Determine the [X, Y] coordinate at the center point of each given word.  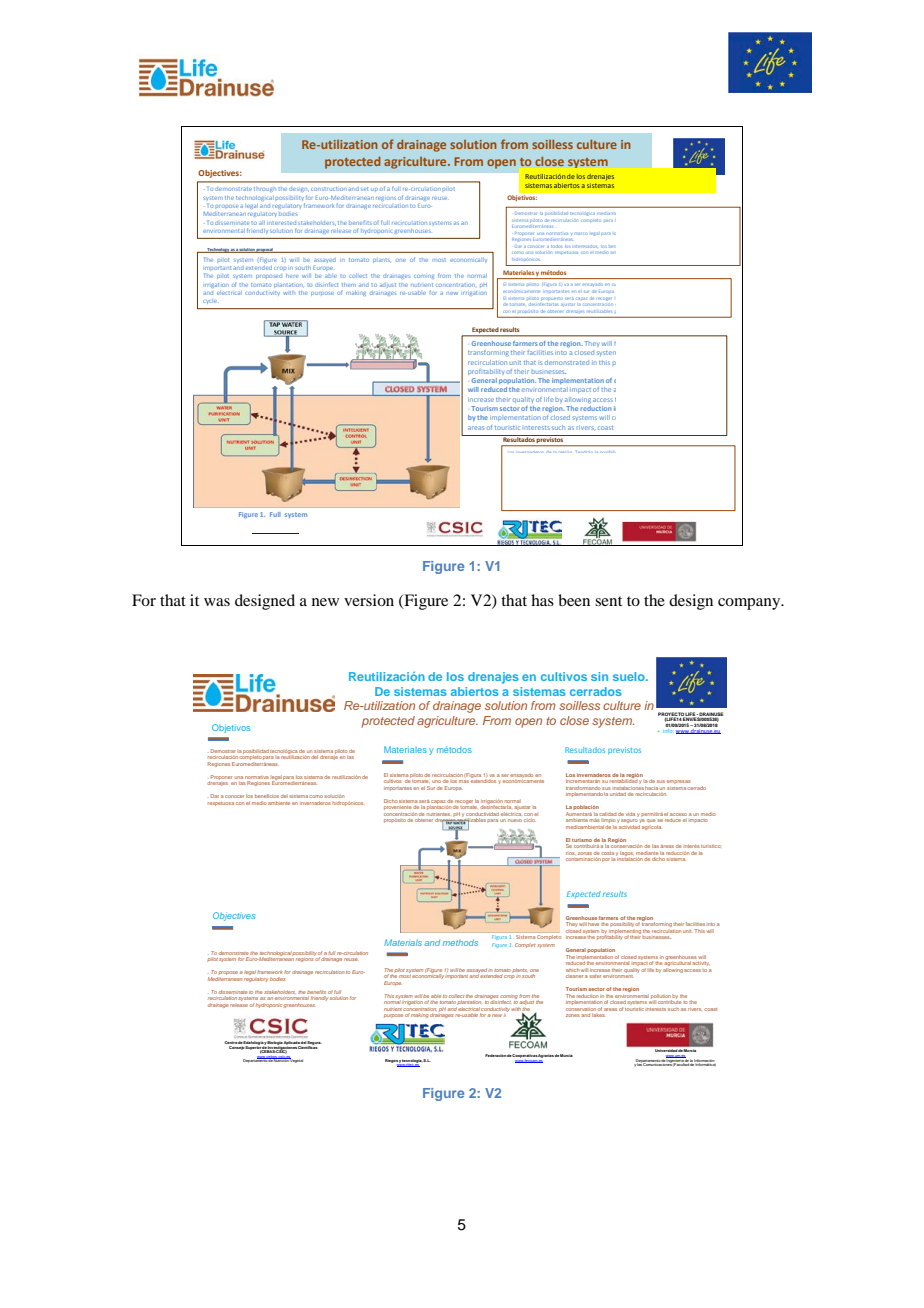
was [217, 602]
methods [460, 942]
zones [573, 1015]
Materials [403, 942]
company [750, 604]
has [542, 600]
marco [581, 234]
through [263, 189]
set [364, 189]
